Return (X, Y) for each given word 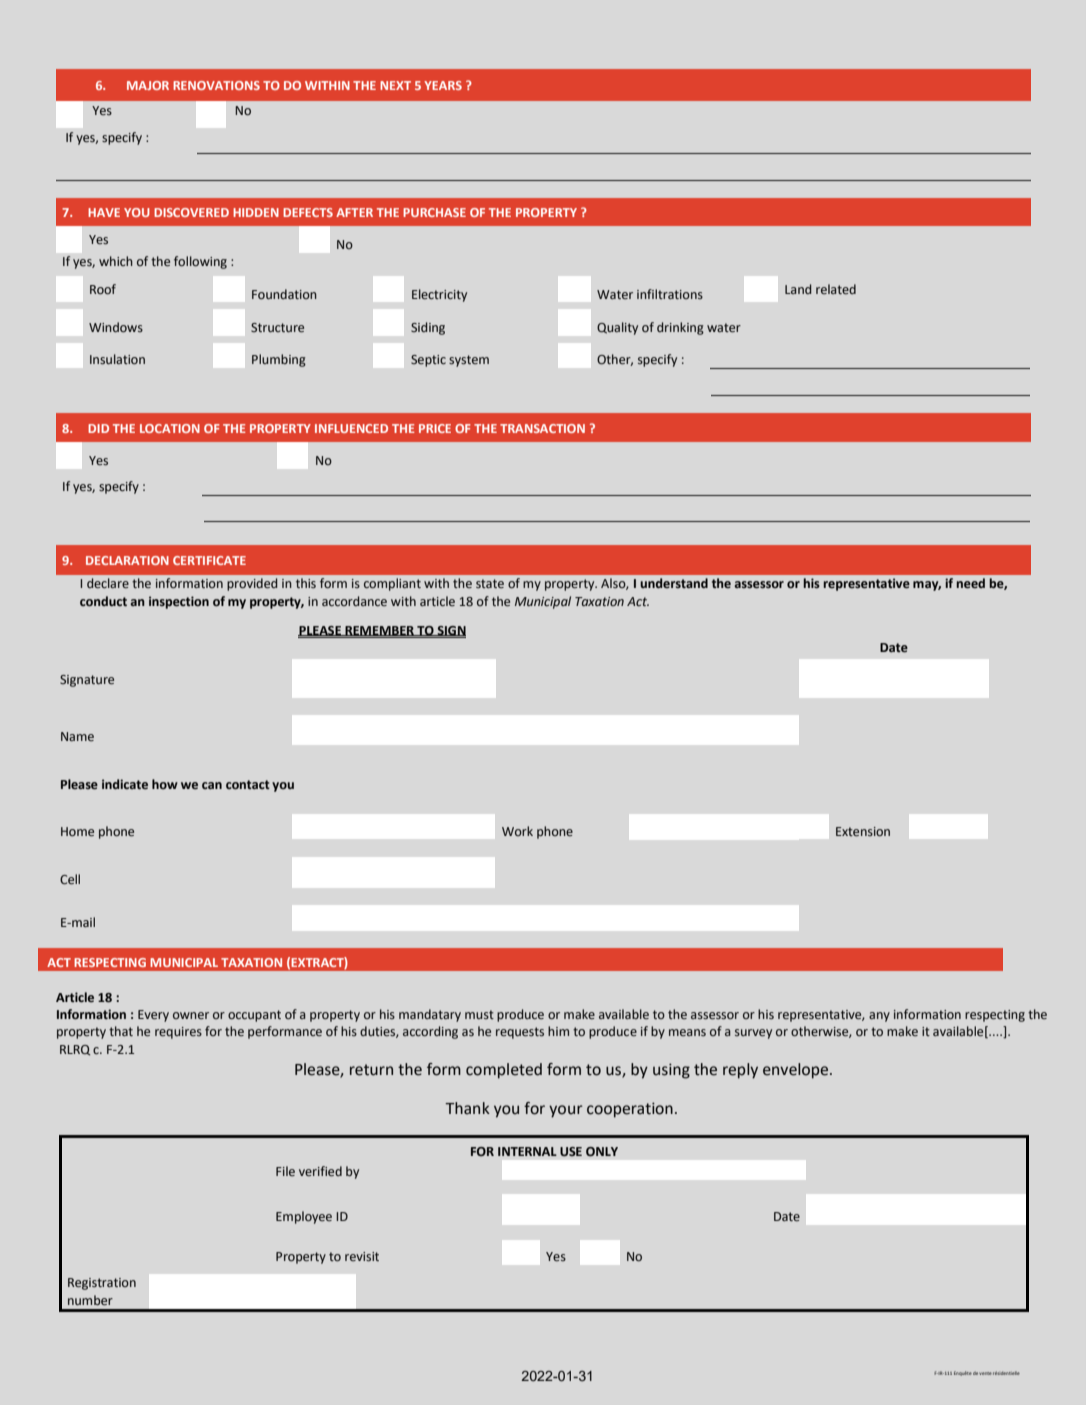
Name (77, 736)
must (479, 1014)
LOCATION (170, 428)
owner (191, 1015)
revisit (362, 1256)
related (836, 289)
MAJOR (148, 85)
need (970, 583)
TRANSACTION (542, 428)
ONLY (602, 1152)
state (490, 583)
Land (798, 289)
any (879, 1017)
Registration (102, 1284)
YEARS (443, 85)
